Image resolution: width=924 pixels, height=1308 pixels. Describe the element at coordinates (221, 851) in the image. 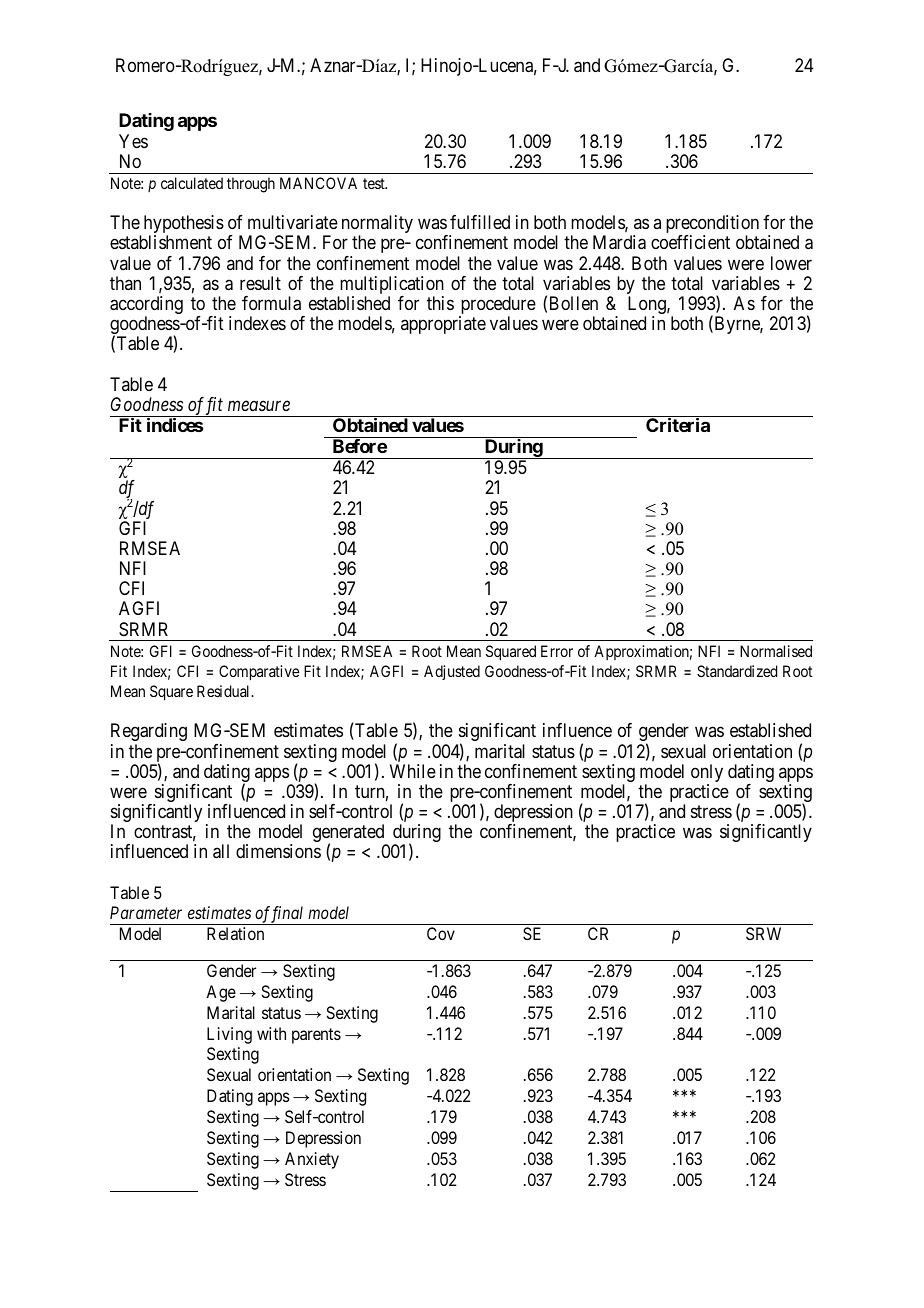

I see `all` at that location.
